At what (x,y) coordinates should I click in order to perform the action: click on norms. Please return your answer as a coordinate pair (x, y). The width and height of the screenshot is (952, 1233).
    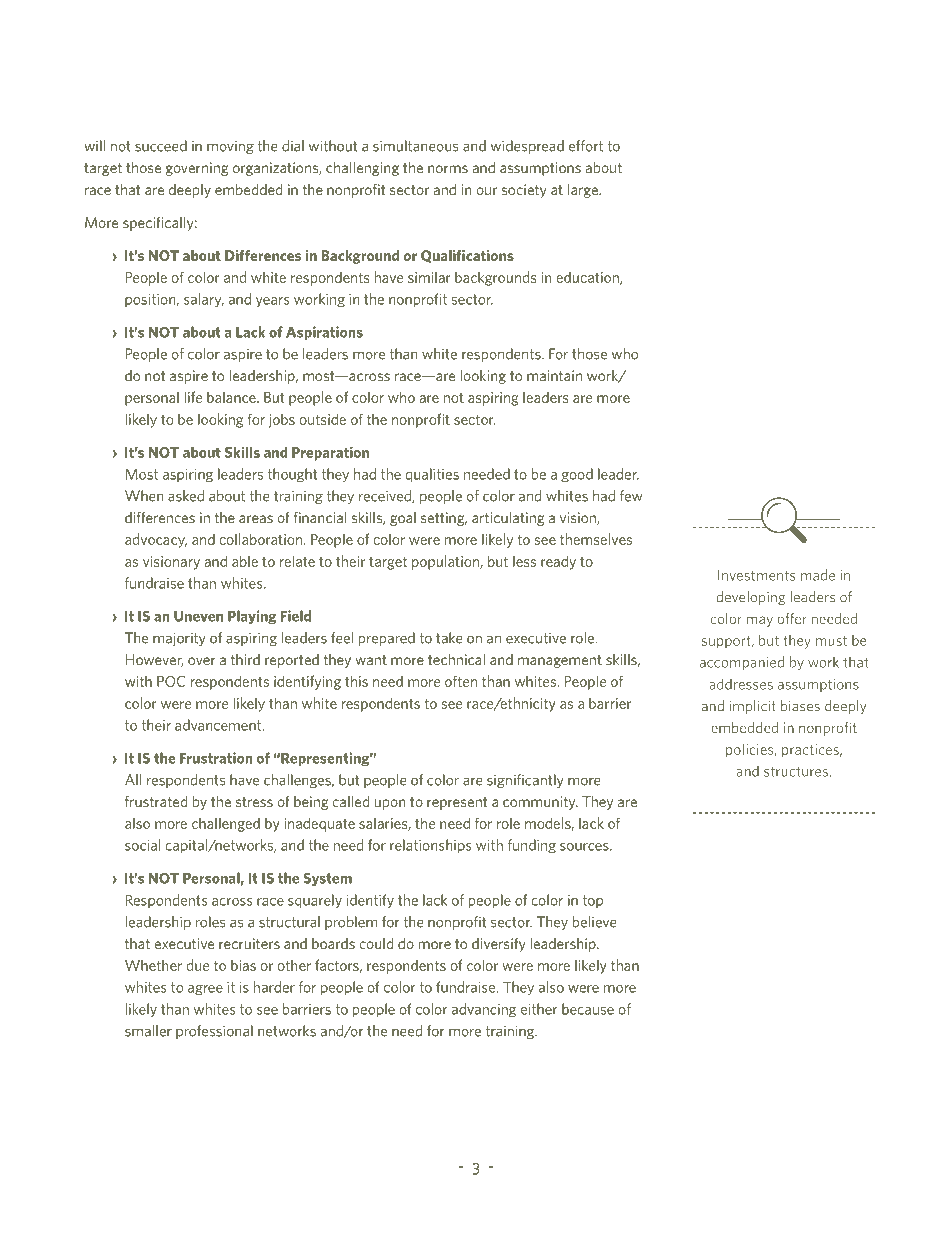
    Looking at the image, I should click on (448, 169).
